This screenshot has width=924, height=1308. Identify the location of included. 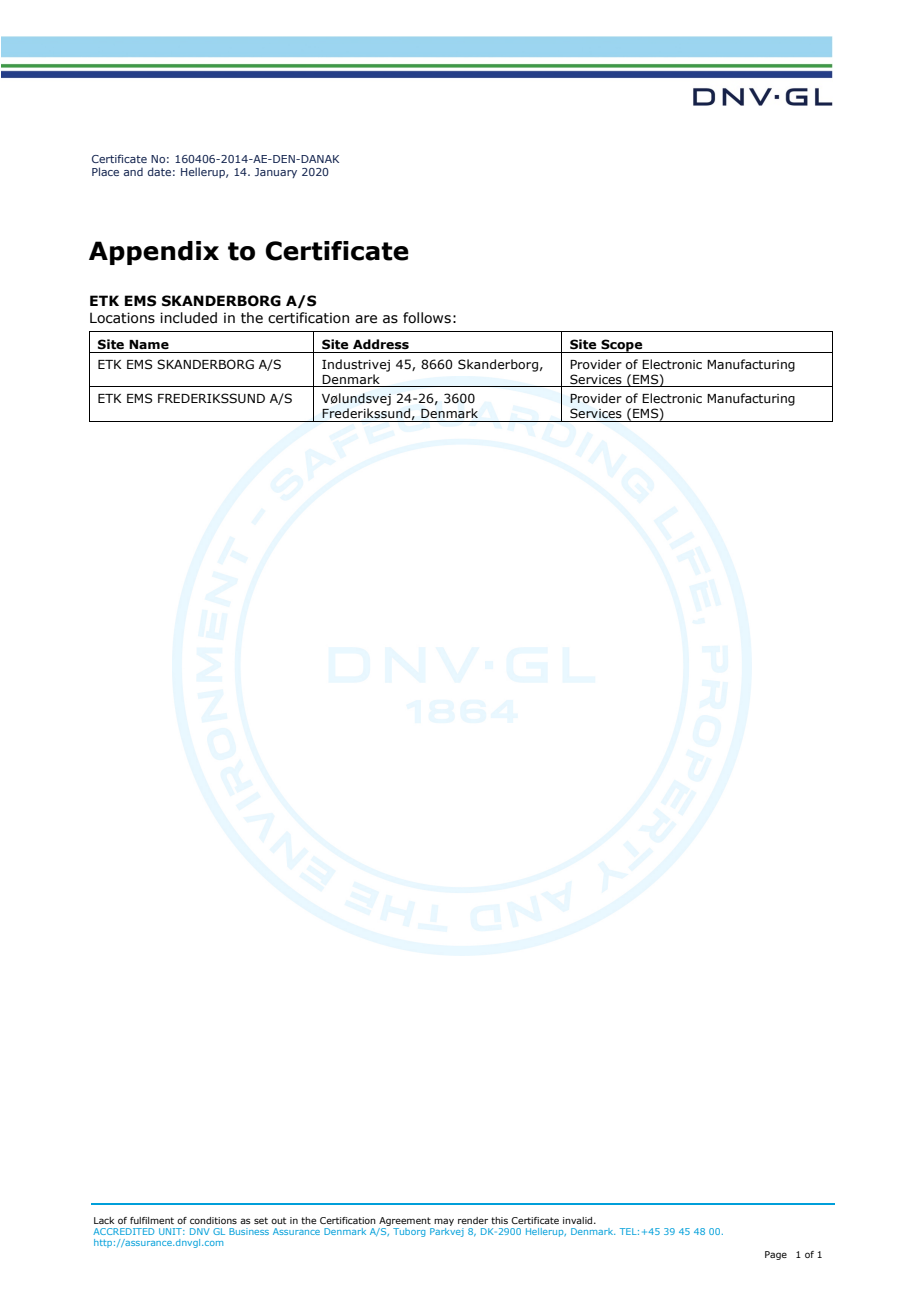
(188, 318).
